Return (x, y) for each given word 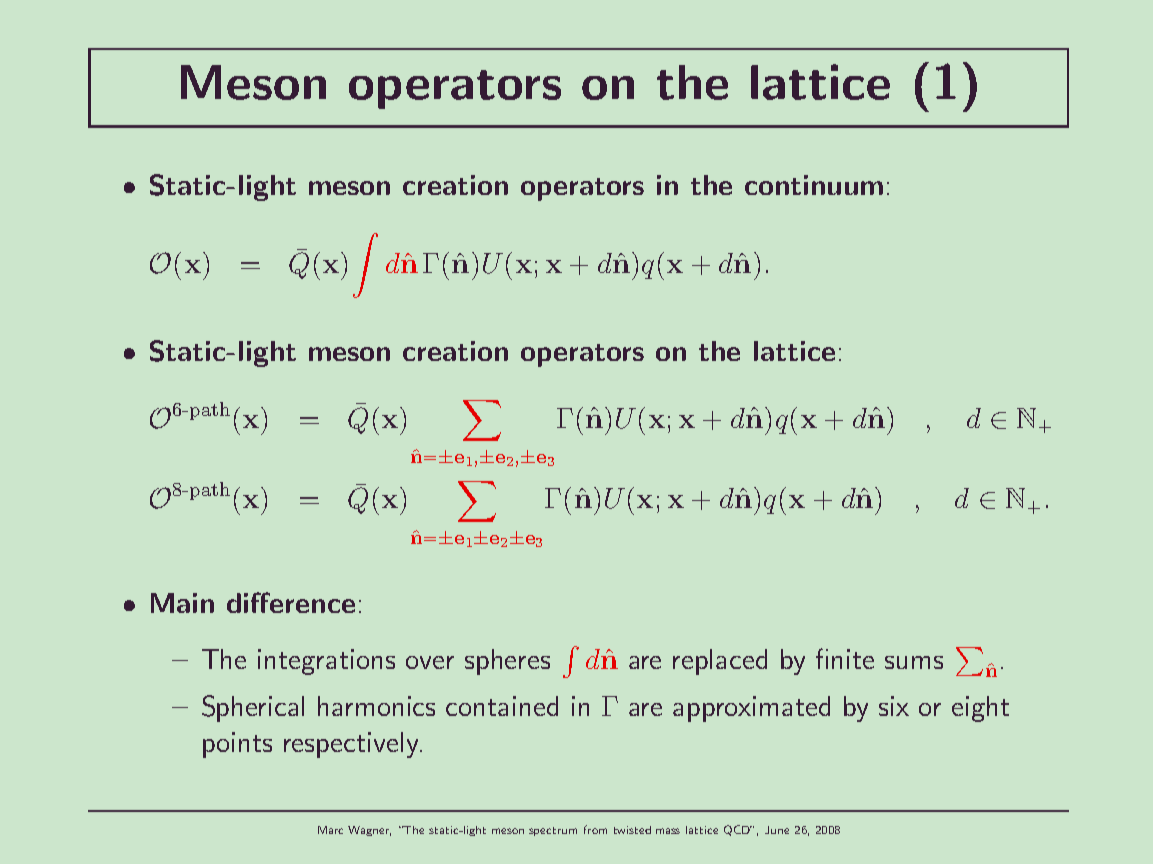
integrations (326, 662)
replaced (720, 662)
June (777, 830)
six (894, 706)
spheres (507, 662)
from (595, 829)
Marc (330, 830)
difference (291, 602)
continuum (814, 185)
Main (182, 603)
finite (845, 658)
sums (914, 662)
